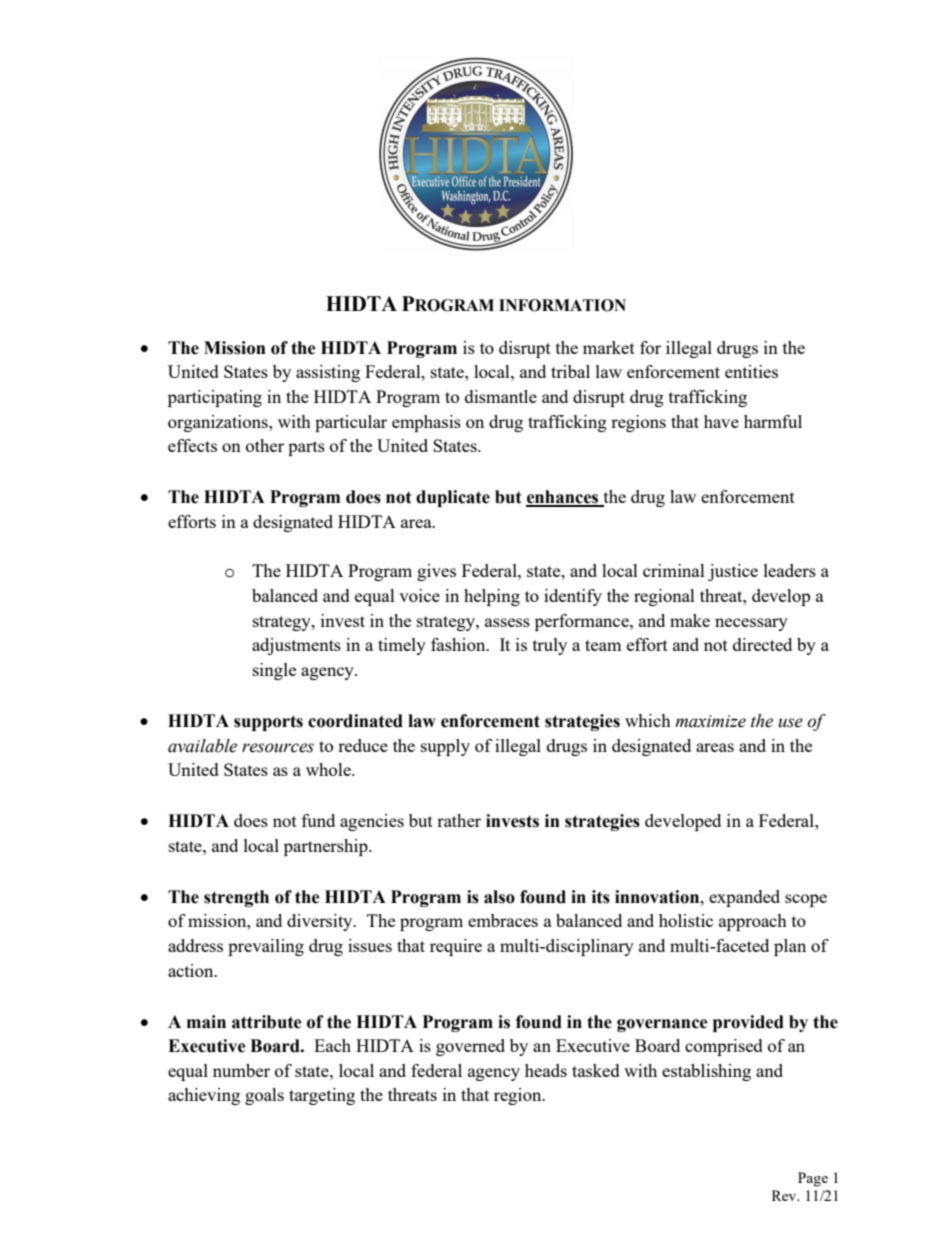 The height and width of the page is (1233, 952). Describe the element at coordinates (278, 748) in the page. I see `resources` at that location.
